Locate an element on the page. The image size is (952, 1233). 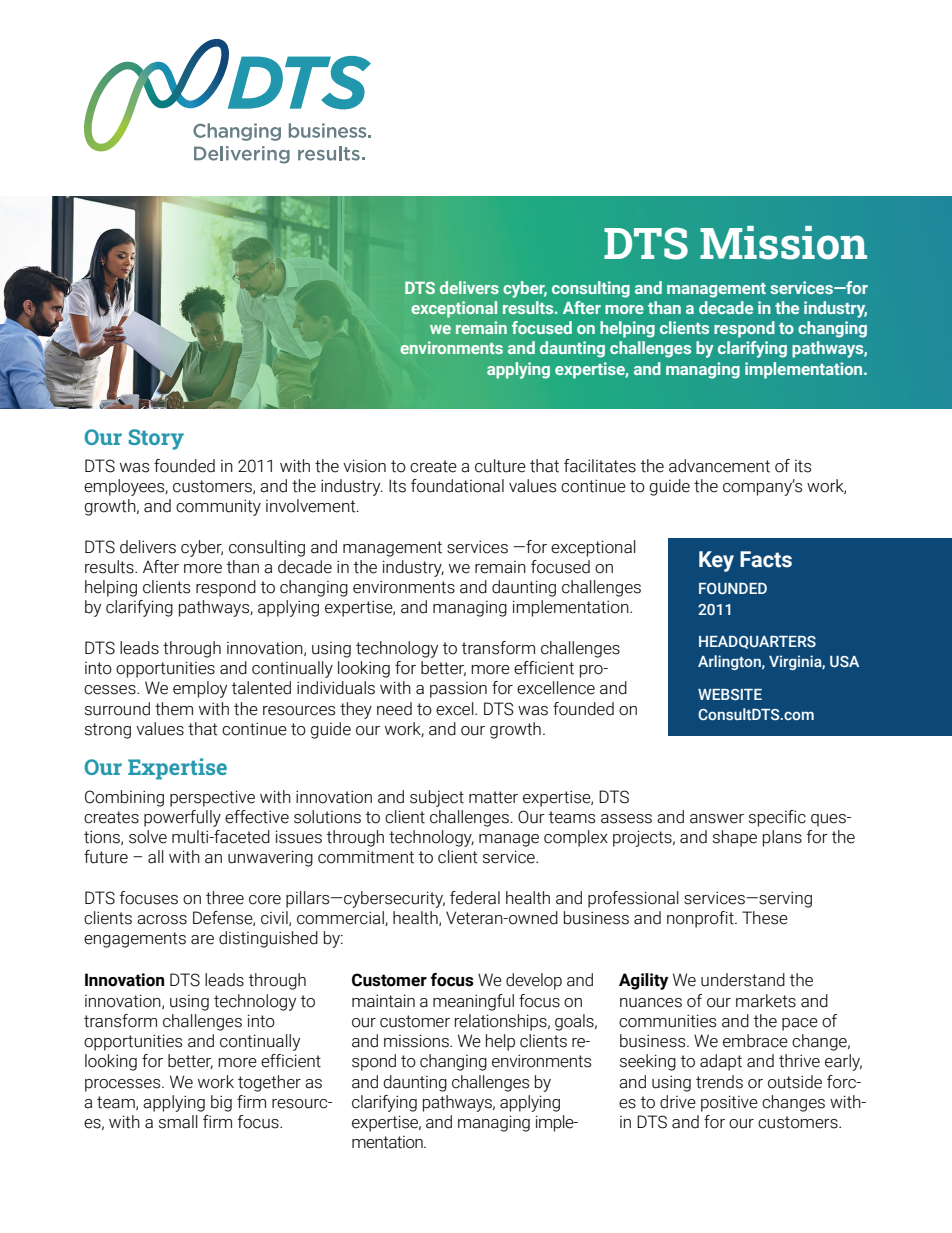
WEBSITE is located at coordinates (730, 694).
